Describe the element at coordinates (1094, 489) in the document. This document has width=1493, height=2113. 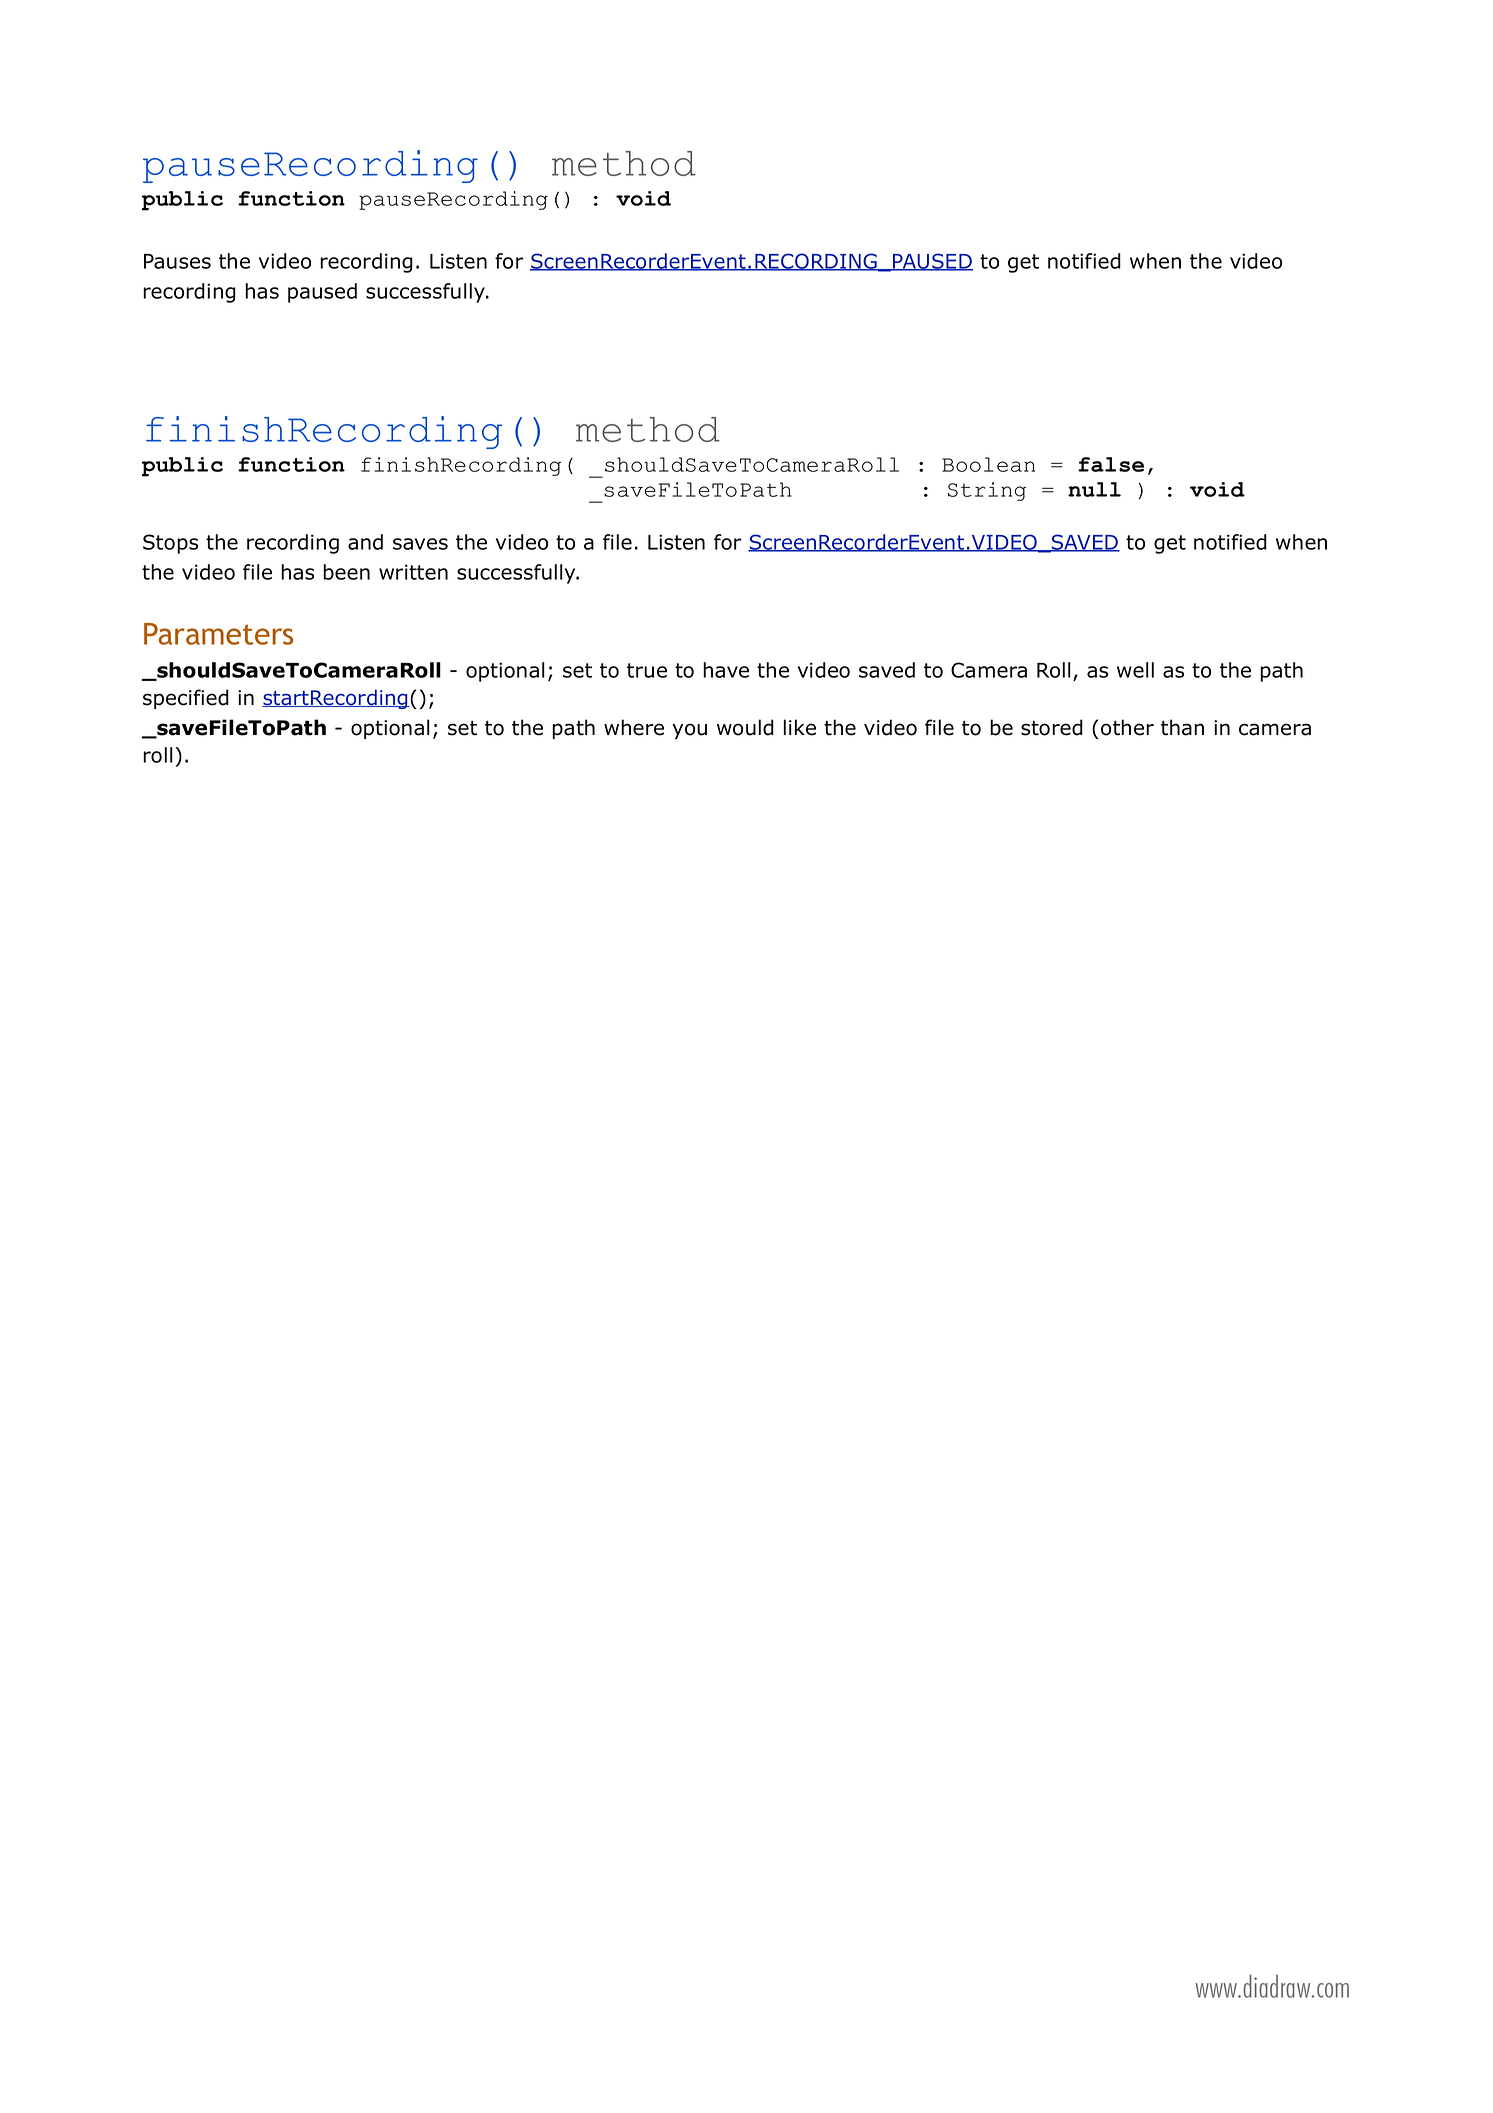
I see `null` at that location.
